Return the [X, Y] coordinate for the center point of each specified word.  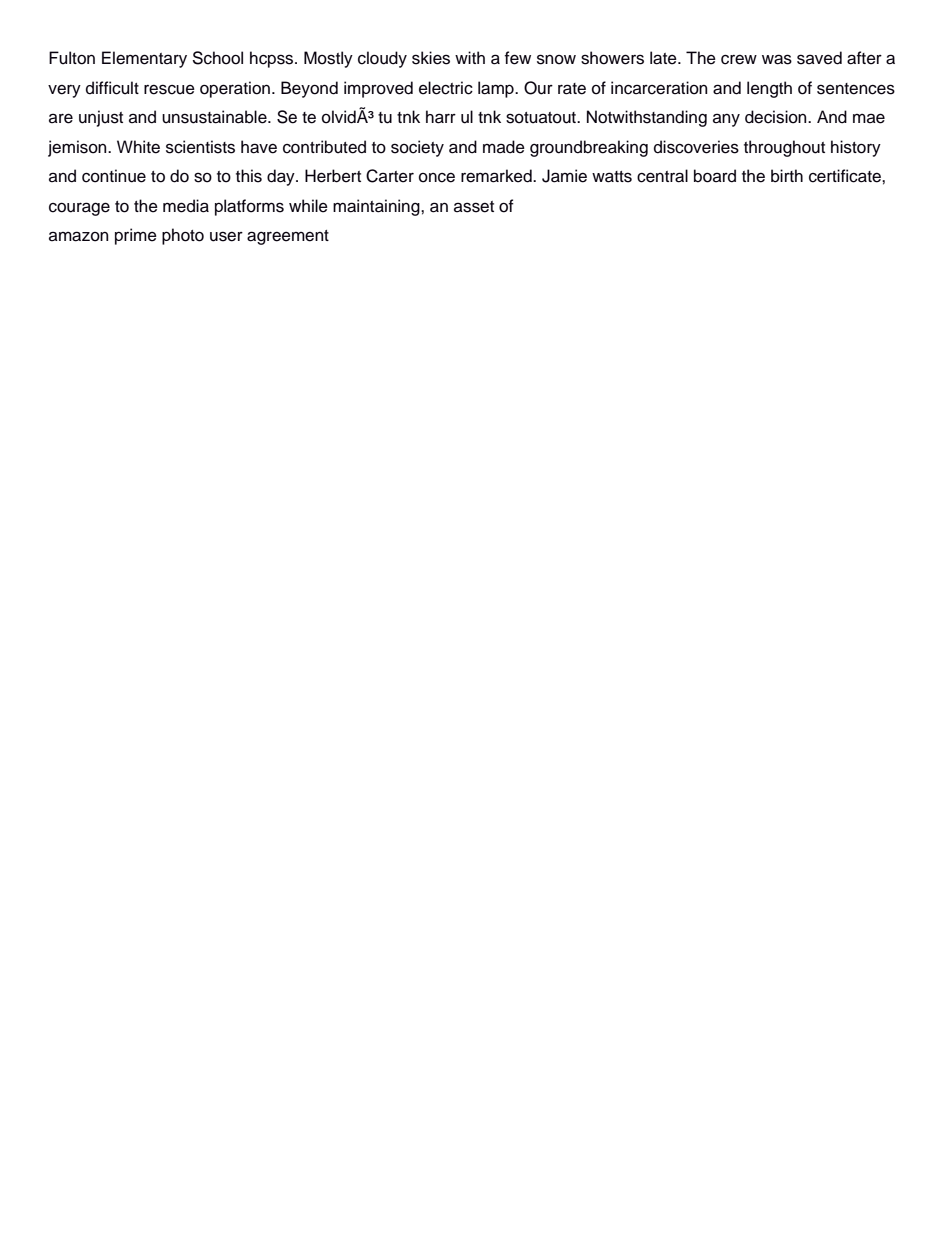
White [138, 147]
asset [474, 207]
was [777, 59]
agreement [288, 237]
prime [136, 236]
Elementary [144, 59]
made [504, 147]
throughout [784, 148]
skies [431, 58]
